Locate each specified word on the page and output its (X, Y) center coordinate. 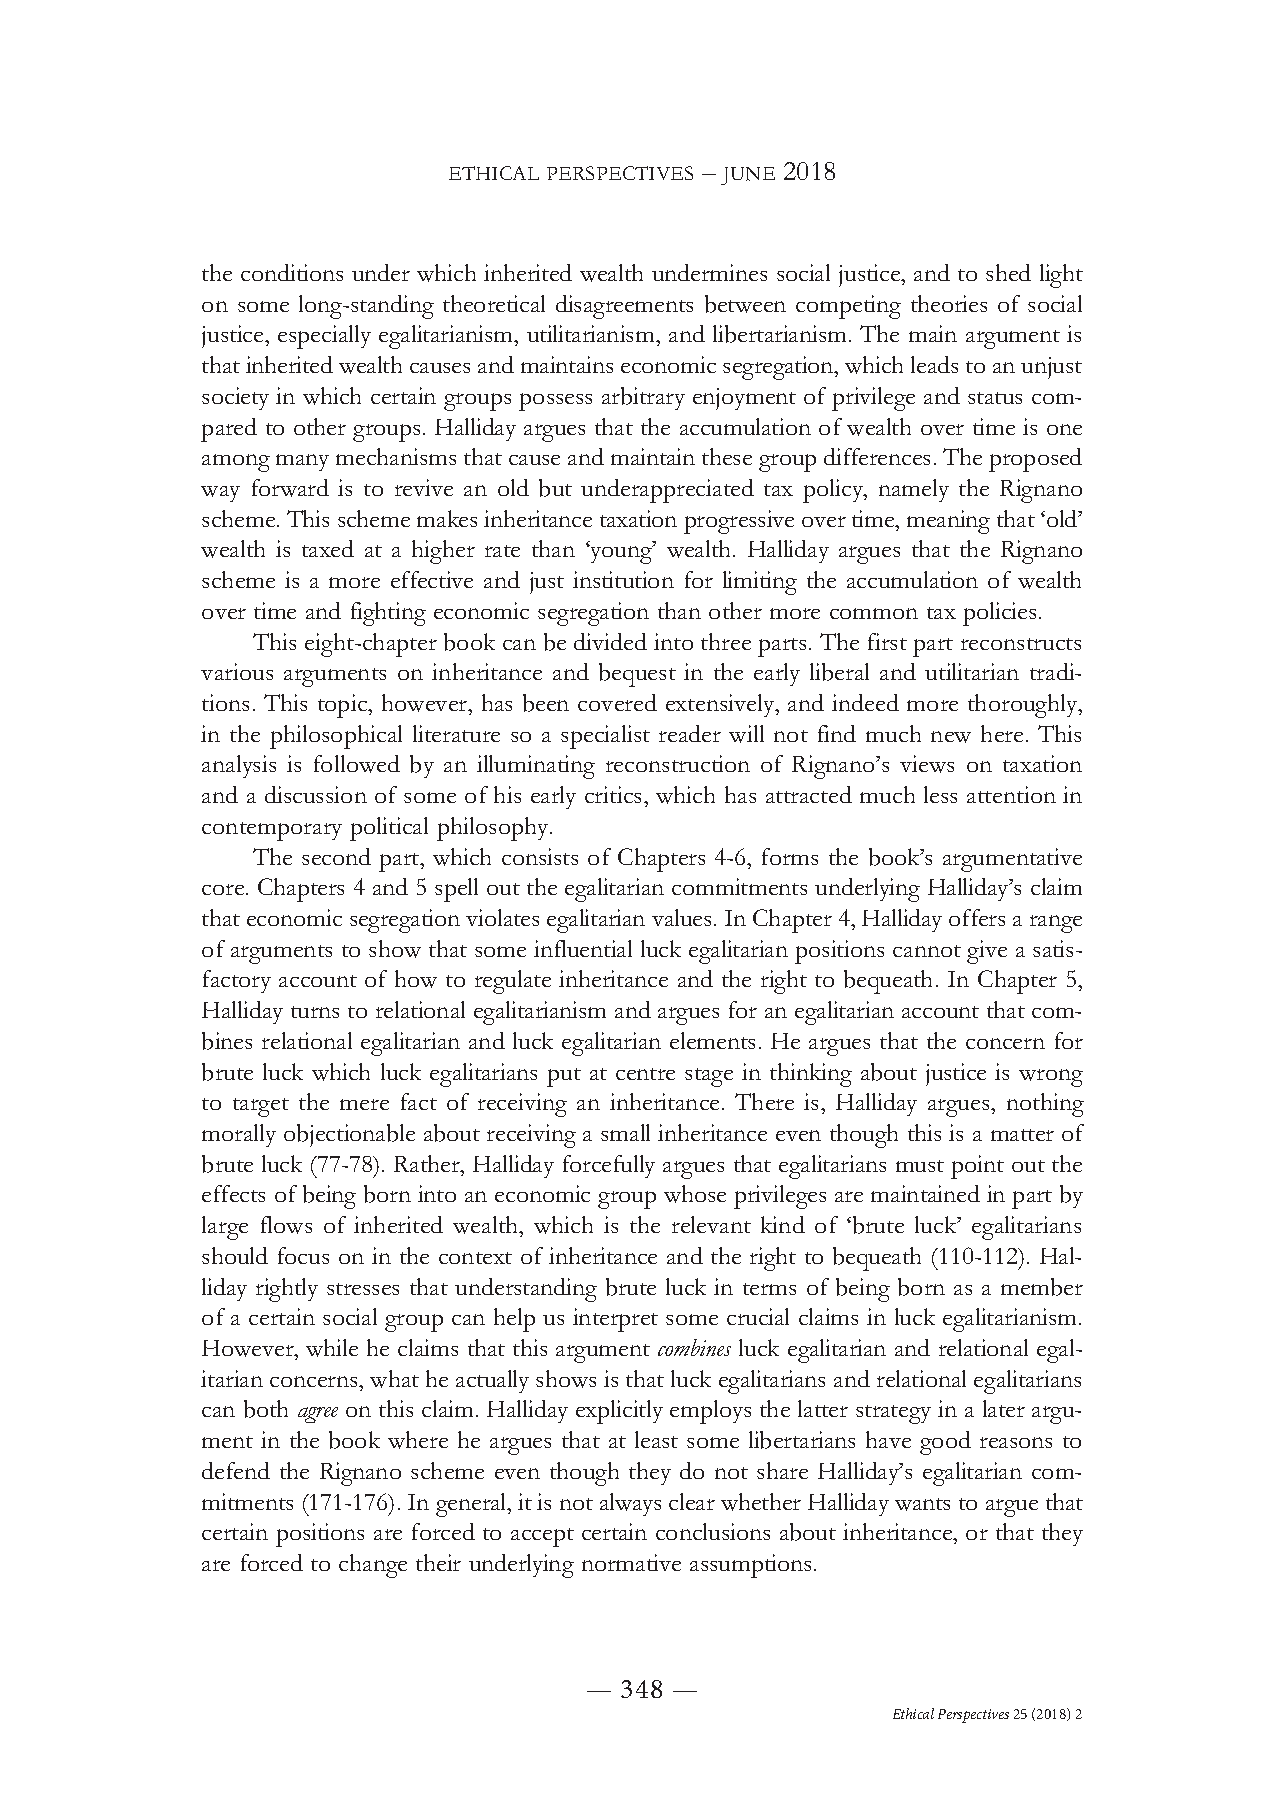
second (336, 856)
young (621, 554)
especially (324, 337)
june (748, 176)
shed (1008, 272)
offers (977, 917)
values (681, 917)
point (977, 1167)
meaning (948, 522)
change (373, 1566)
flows (286, 1225)
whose (695, 1194)
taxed (328, 548)
